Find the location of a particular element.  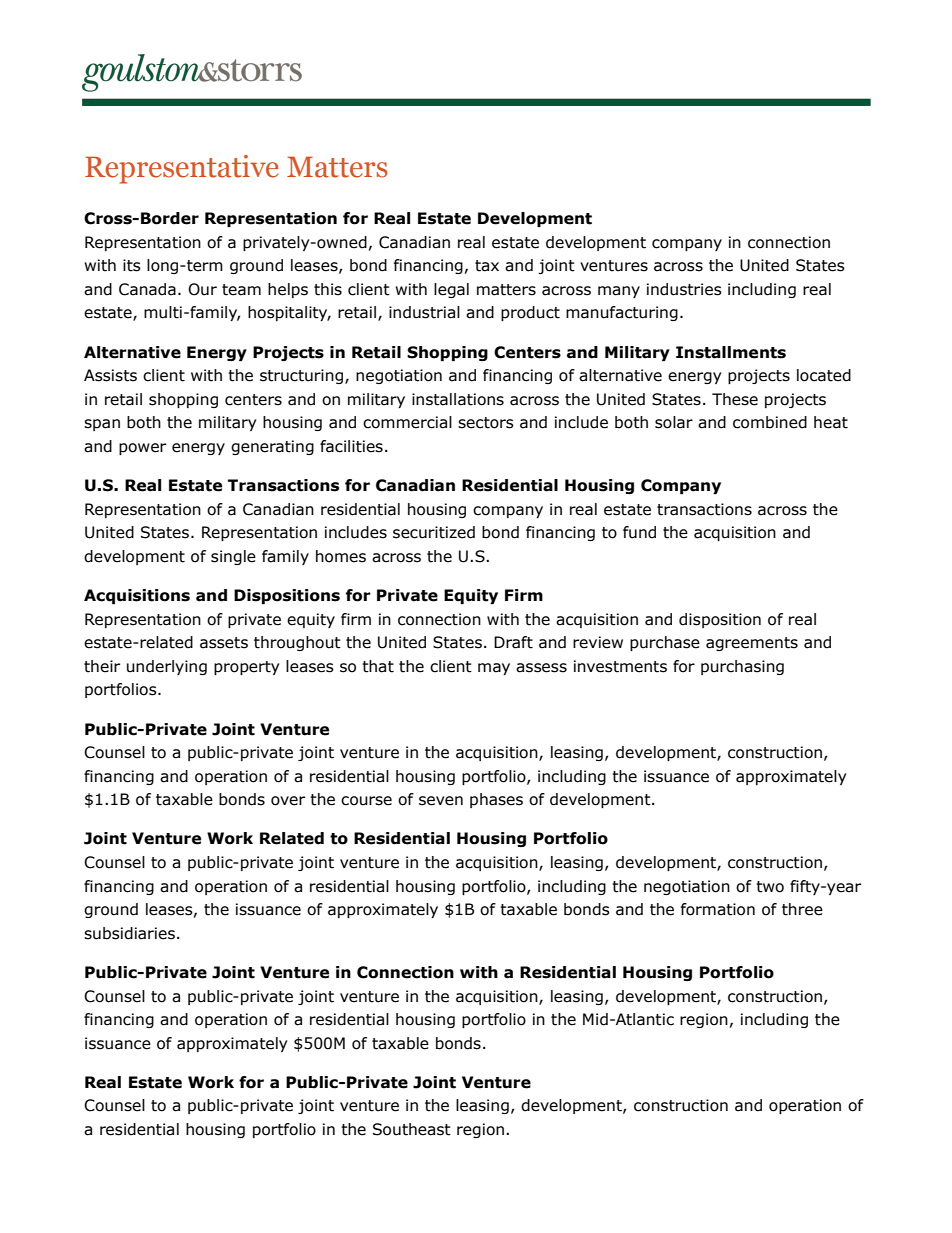

single is located at coordinates (233, 557).
